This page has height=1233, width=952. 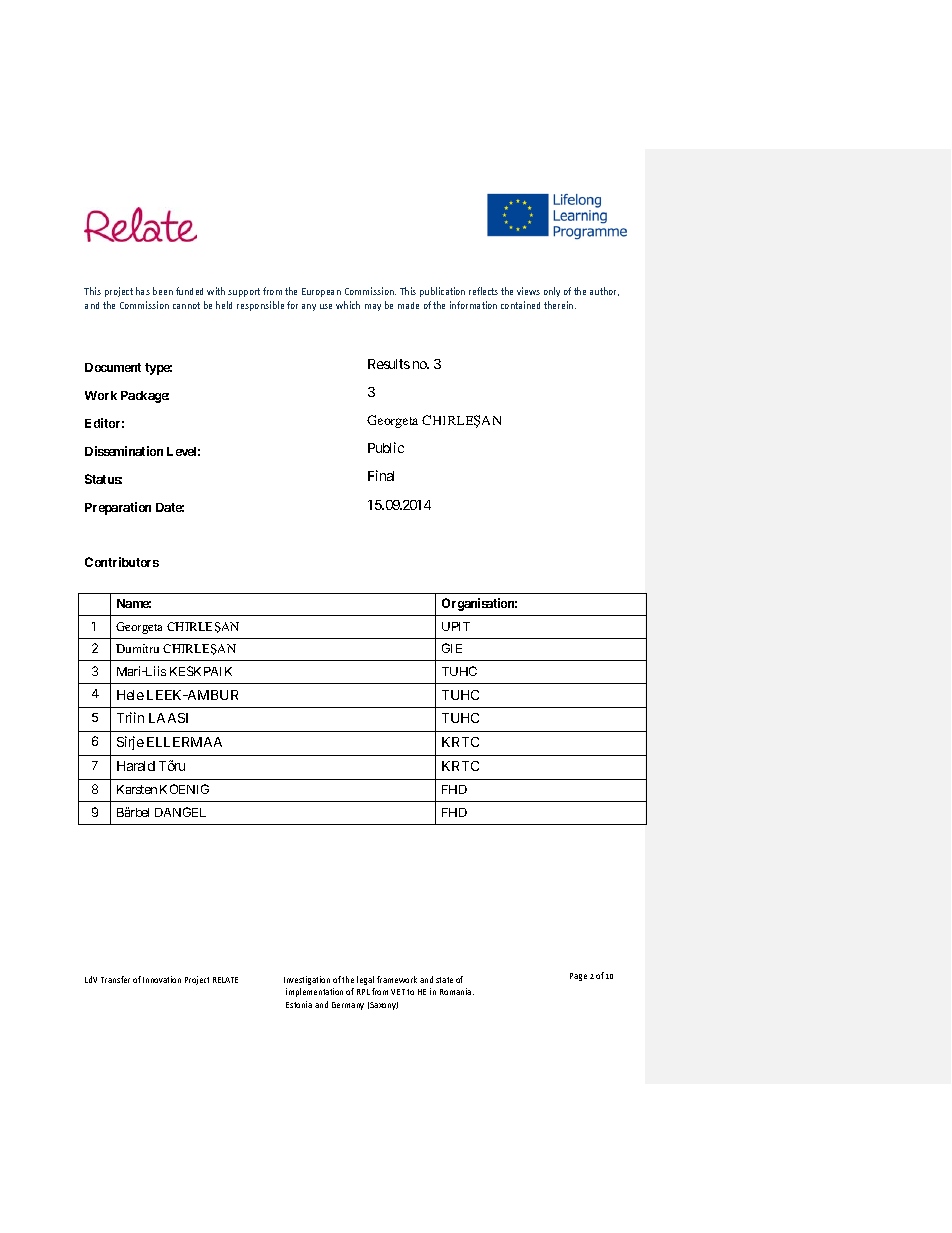 What do you see at coordinates (122, 562) in the page?
I see `Contributors` at bounding box center [122, 562].
